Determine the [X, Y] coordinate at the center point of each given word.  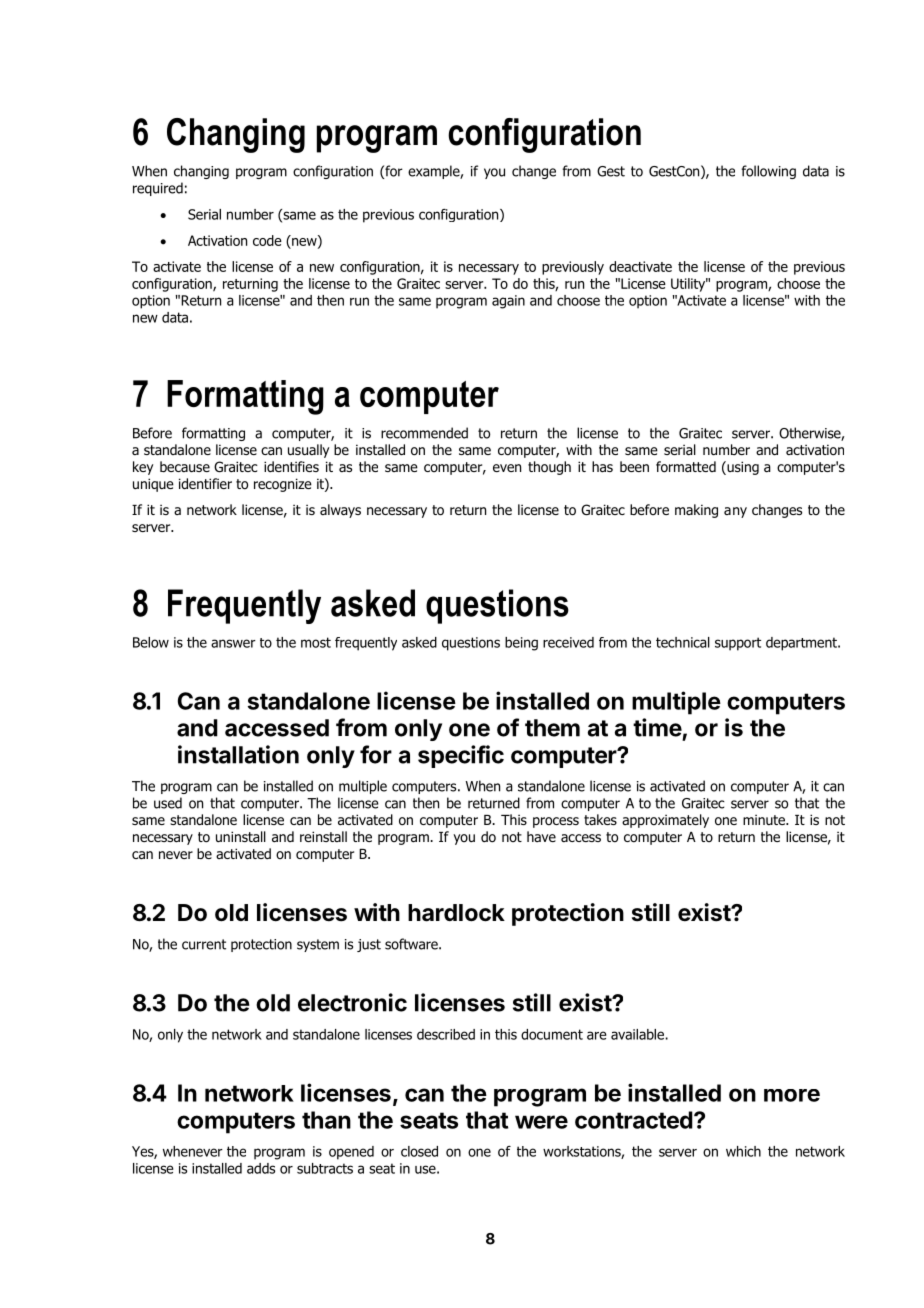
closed [419, 1151]
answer [233, 643]
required [158, 189]
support [738, 644]
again [508, 302]
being [521, 644]
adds [261, 1168]
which [743, 1151]
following [768, 172]
